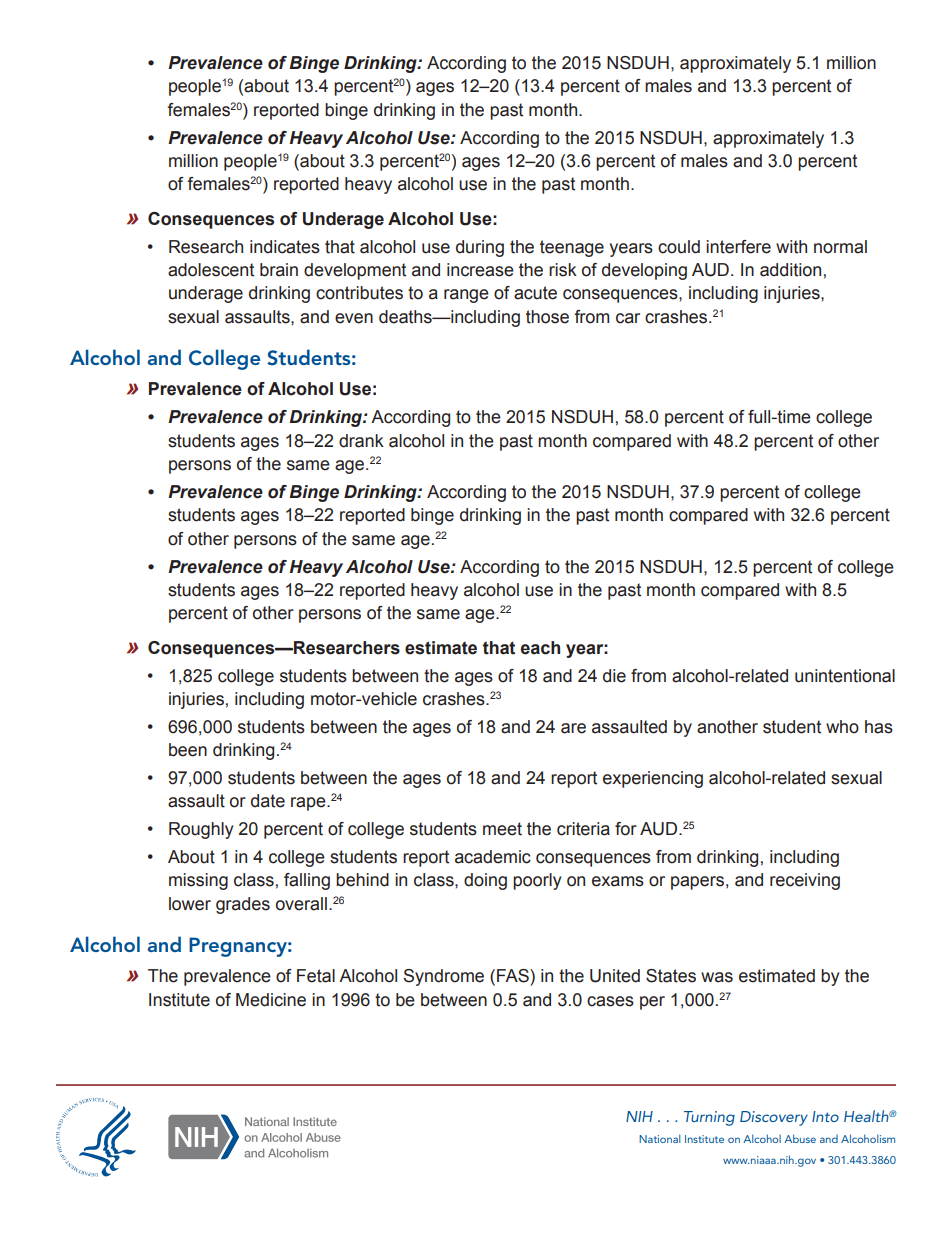  Describe the element at coordinates (268, 801) in the image. I see `date` at that location.
